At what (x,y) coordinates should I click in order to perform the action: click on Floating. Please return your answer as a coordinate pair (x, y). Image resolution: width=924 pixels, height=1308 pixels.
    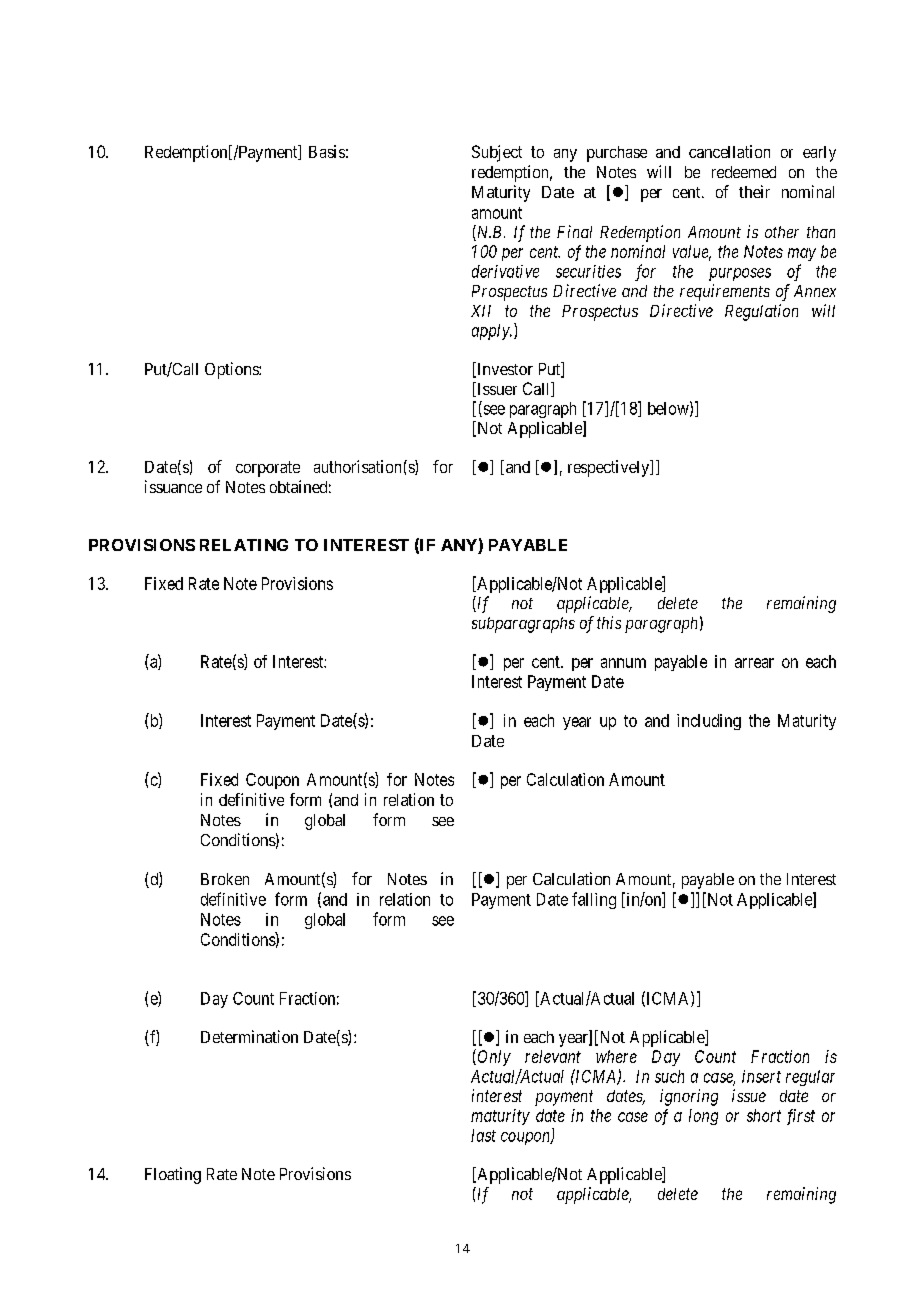
    Looking at the image, I should click on (173, 1175).
